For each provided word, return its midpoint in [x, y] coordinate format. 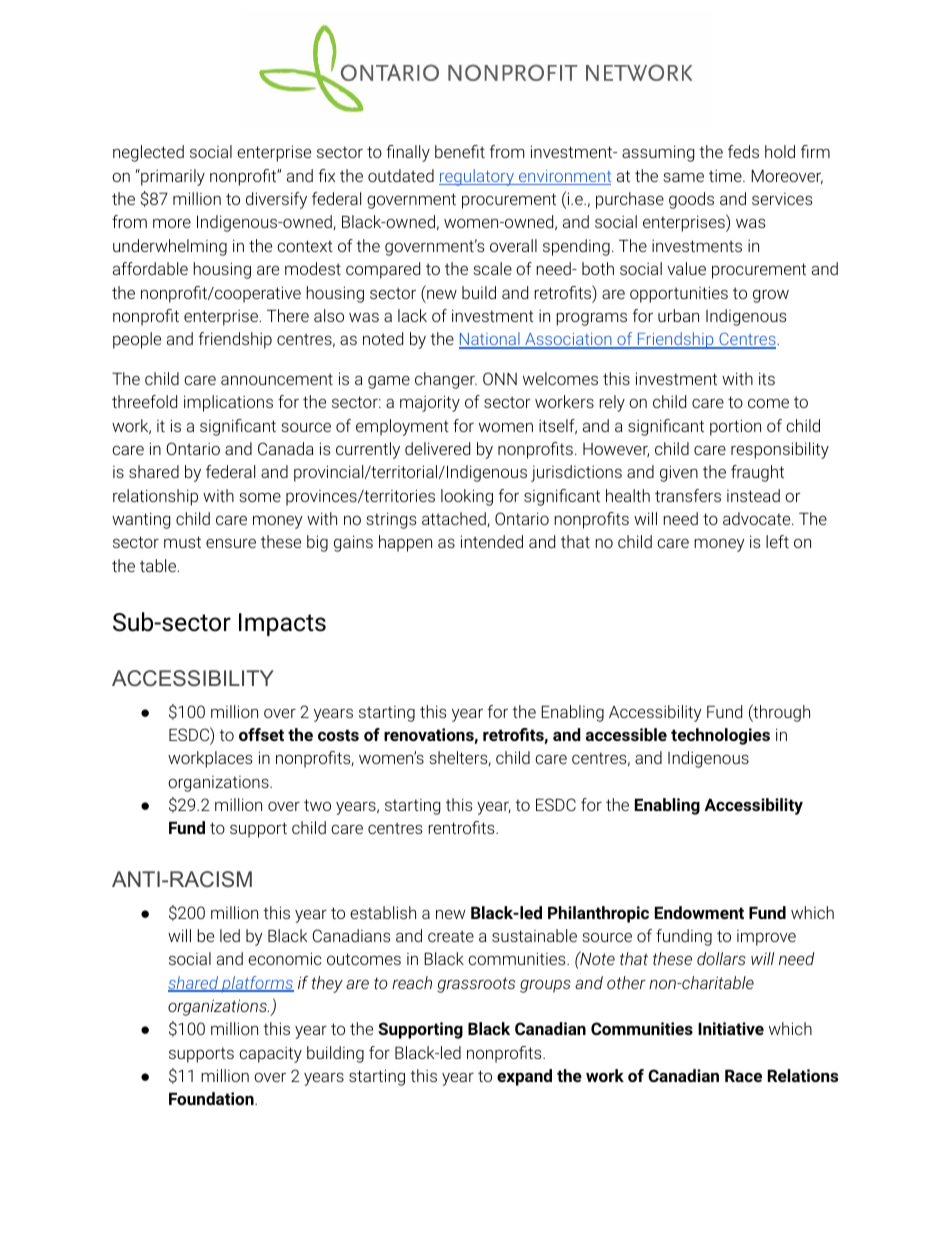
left [777, 541]
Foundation [212, 1098]
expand [524, 1077]
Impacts [282, 624]
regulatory [477, 177]
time [726, 176]
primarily [172, 177]
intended [492, 541]
